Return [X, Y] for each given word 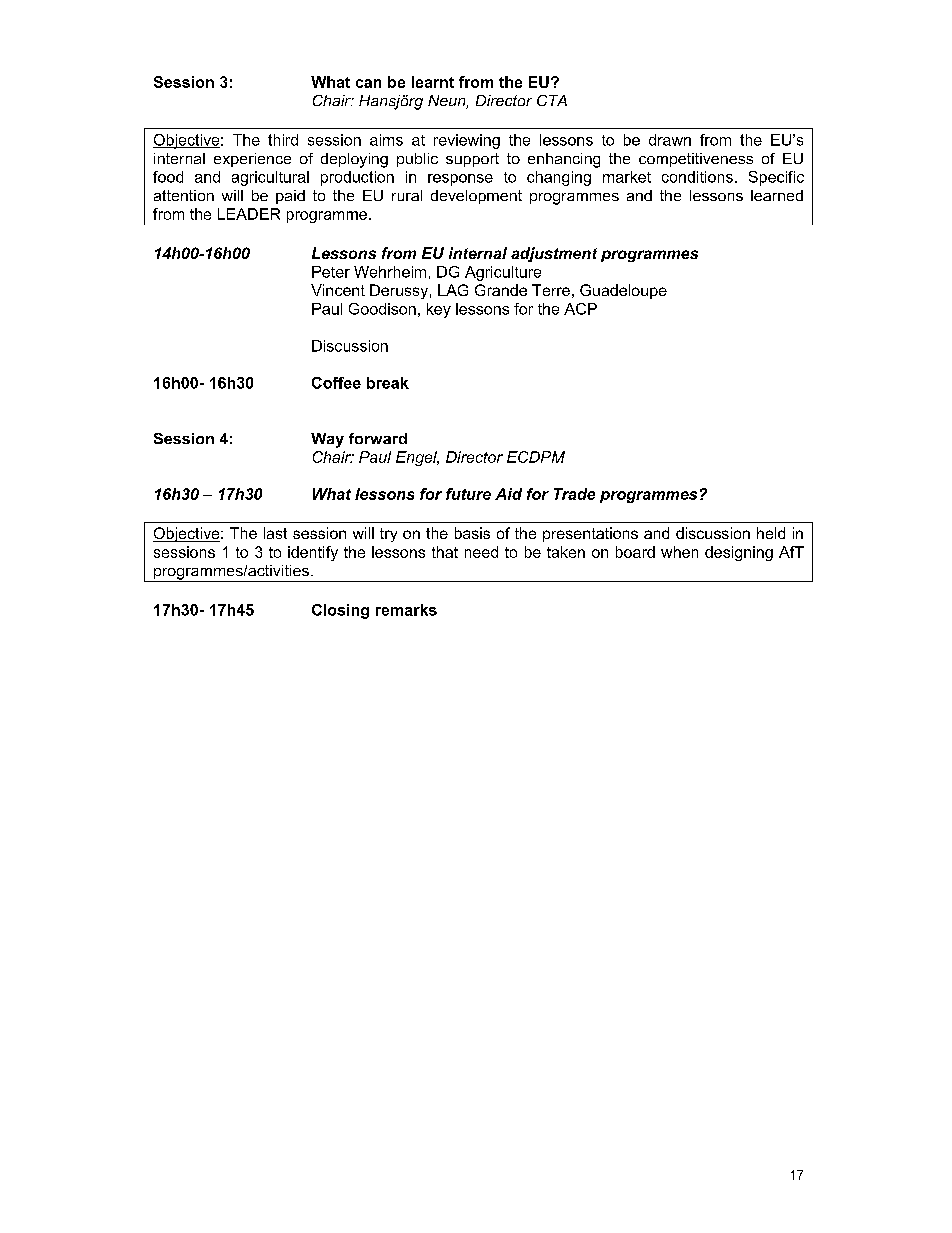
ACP [580, 309]
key [439, 310]
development [476, 197]
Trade [574, 494]
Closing [340, 611]
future [468, 494]
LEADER [249, 214]
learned [777, 195]
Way [327, 440]
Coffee [336, 383]
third [283, 140]
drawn [670, 140]
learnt [433, 82]
